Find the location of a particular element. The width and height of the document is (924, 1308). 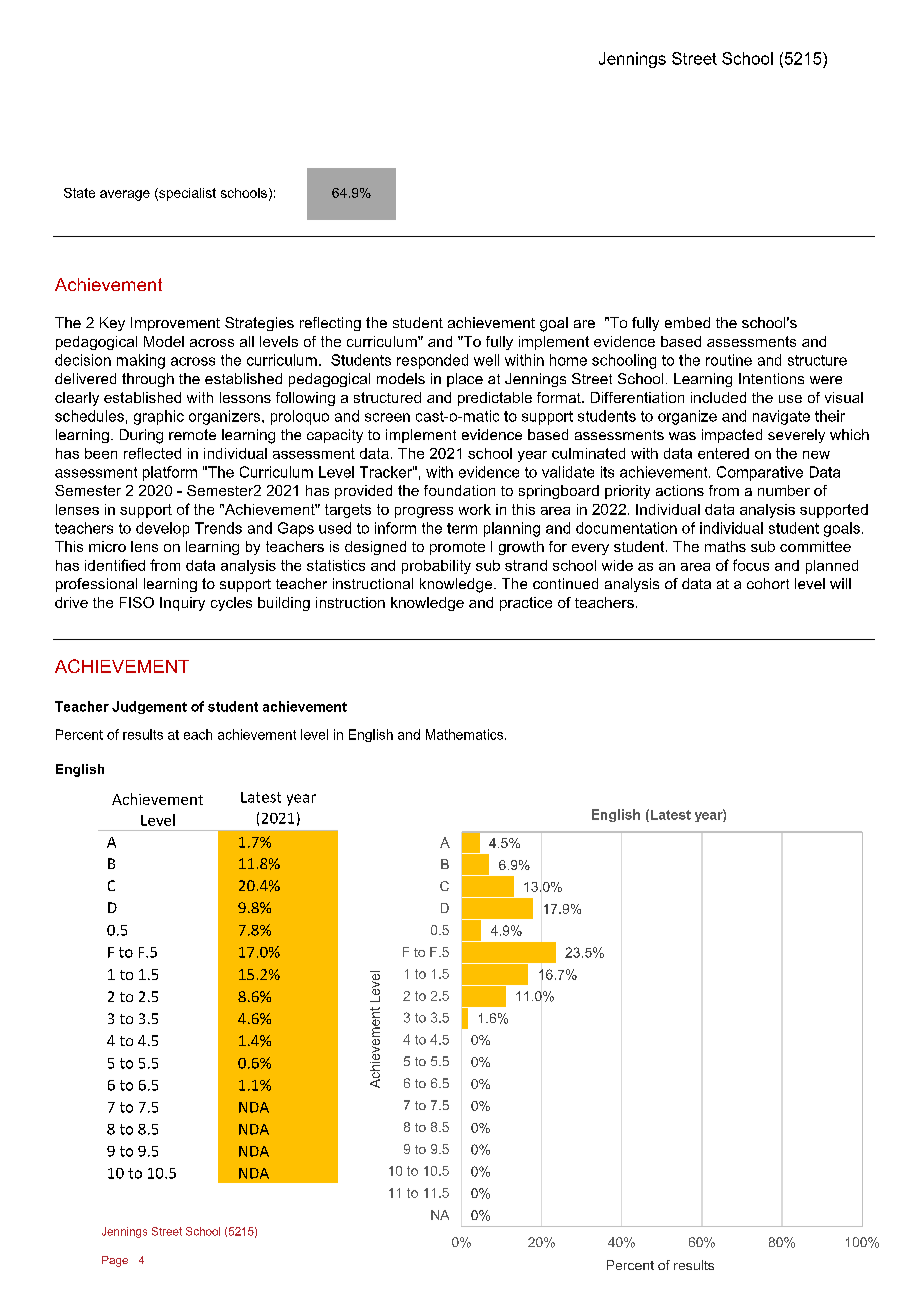

cycles is located at coordinates (231, 604).
